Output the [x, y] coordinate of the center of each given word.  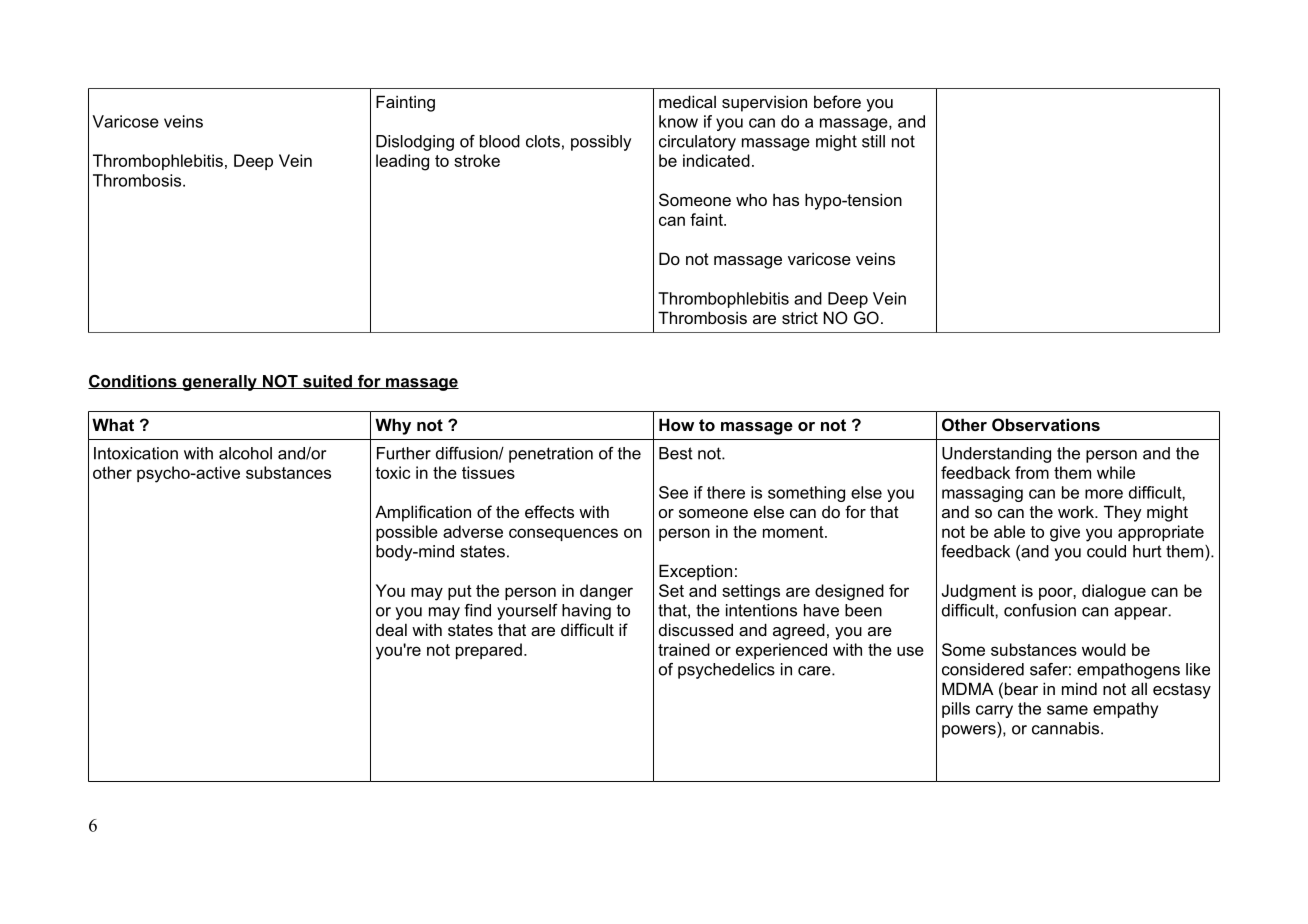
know [678, 121]
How [676, 424]
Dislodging [415, 143]
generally [219, 383]
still [873, 141]
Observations [1046, 424]
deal [391, 629]
